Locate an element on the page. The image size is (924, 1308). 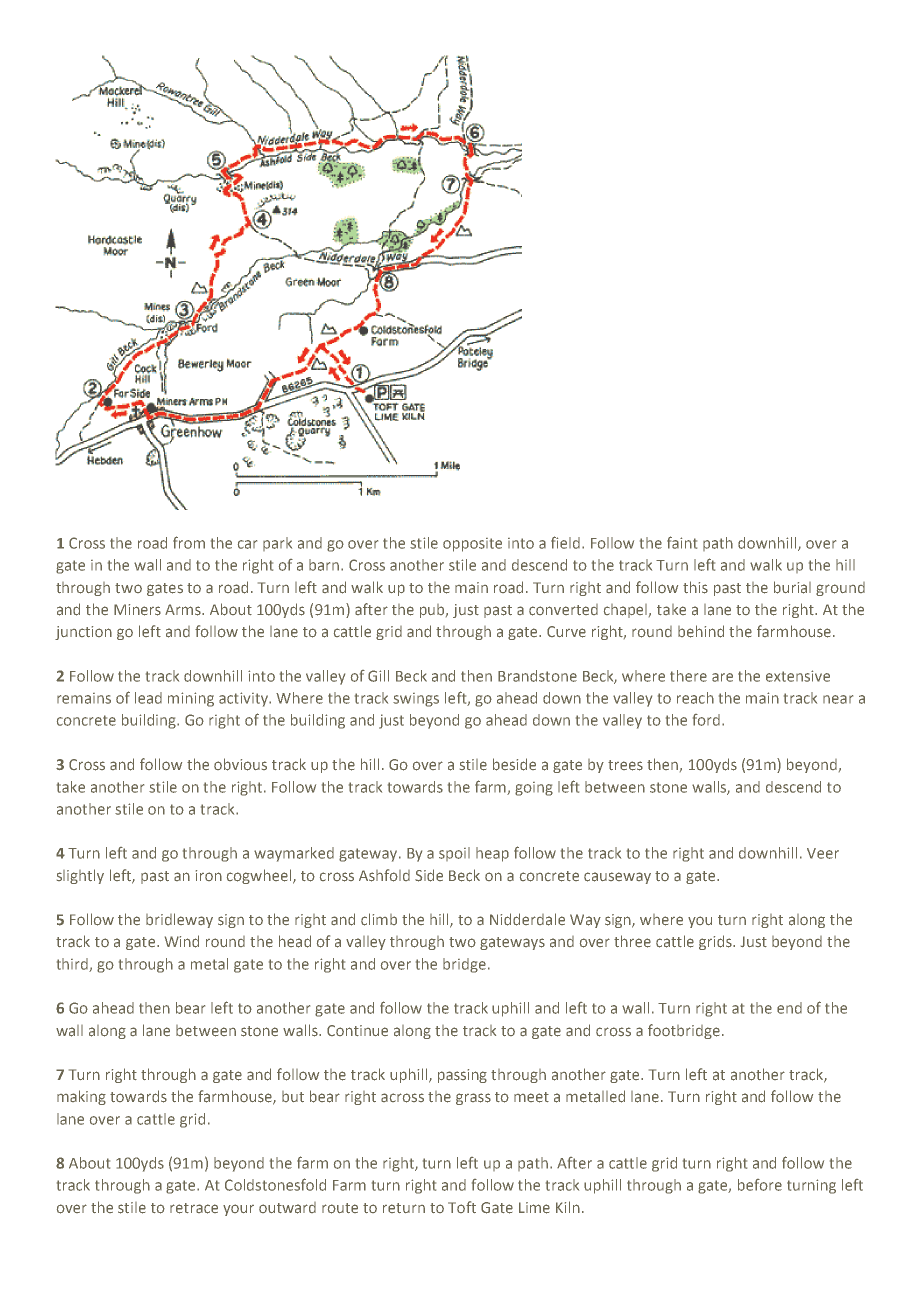
Veer is located at coordinates (823, 853).
